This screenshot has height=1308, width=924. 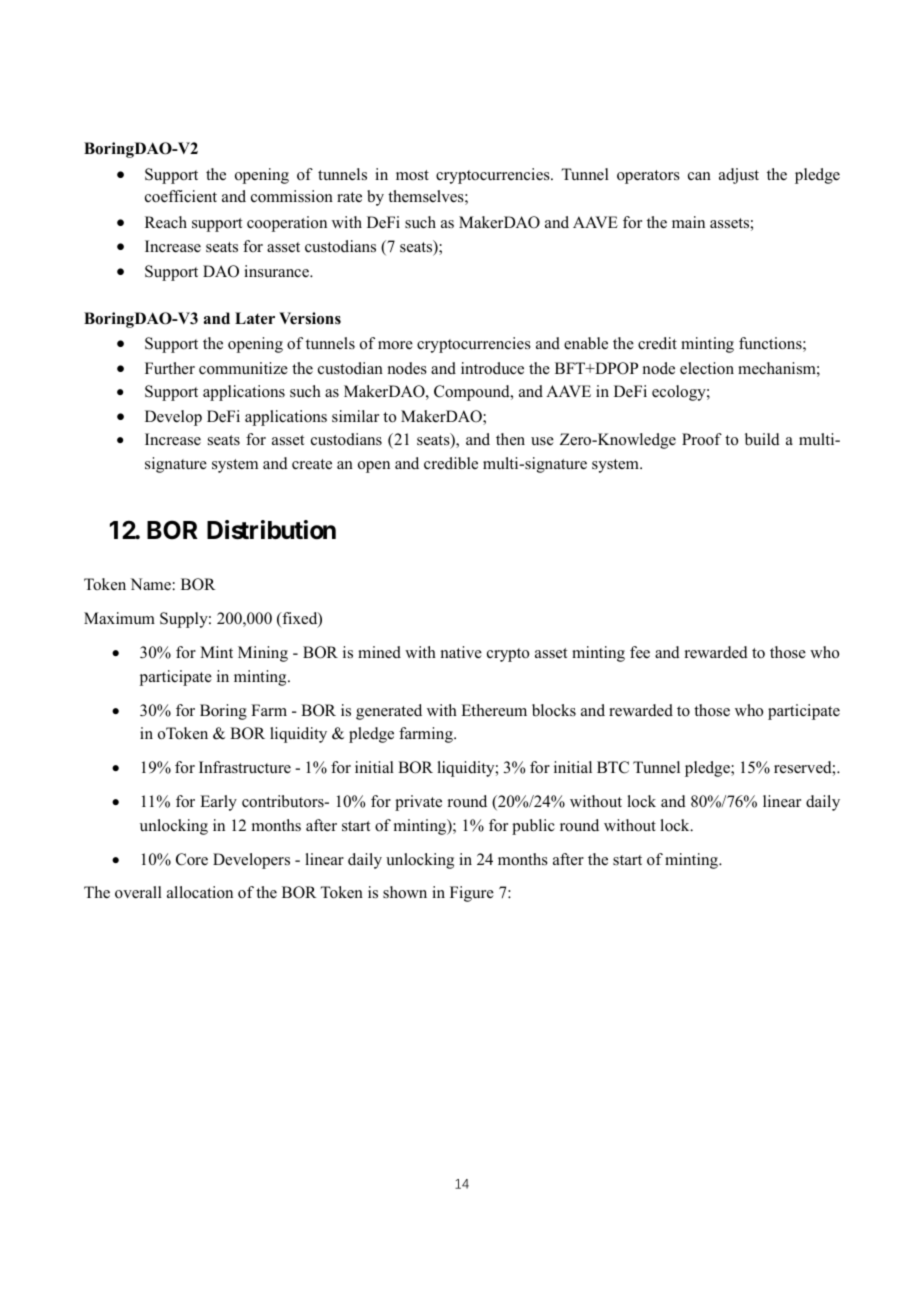 What do you see at coordinates (192, 859) in the screenshot?
I see `Core` at bounding box center [192, 859].
